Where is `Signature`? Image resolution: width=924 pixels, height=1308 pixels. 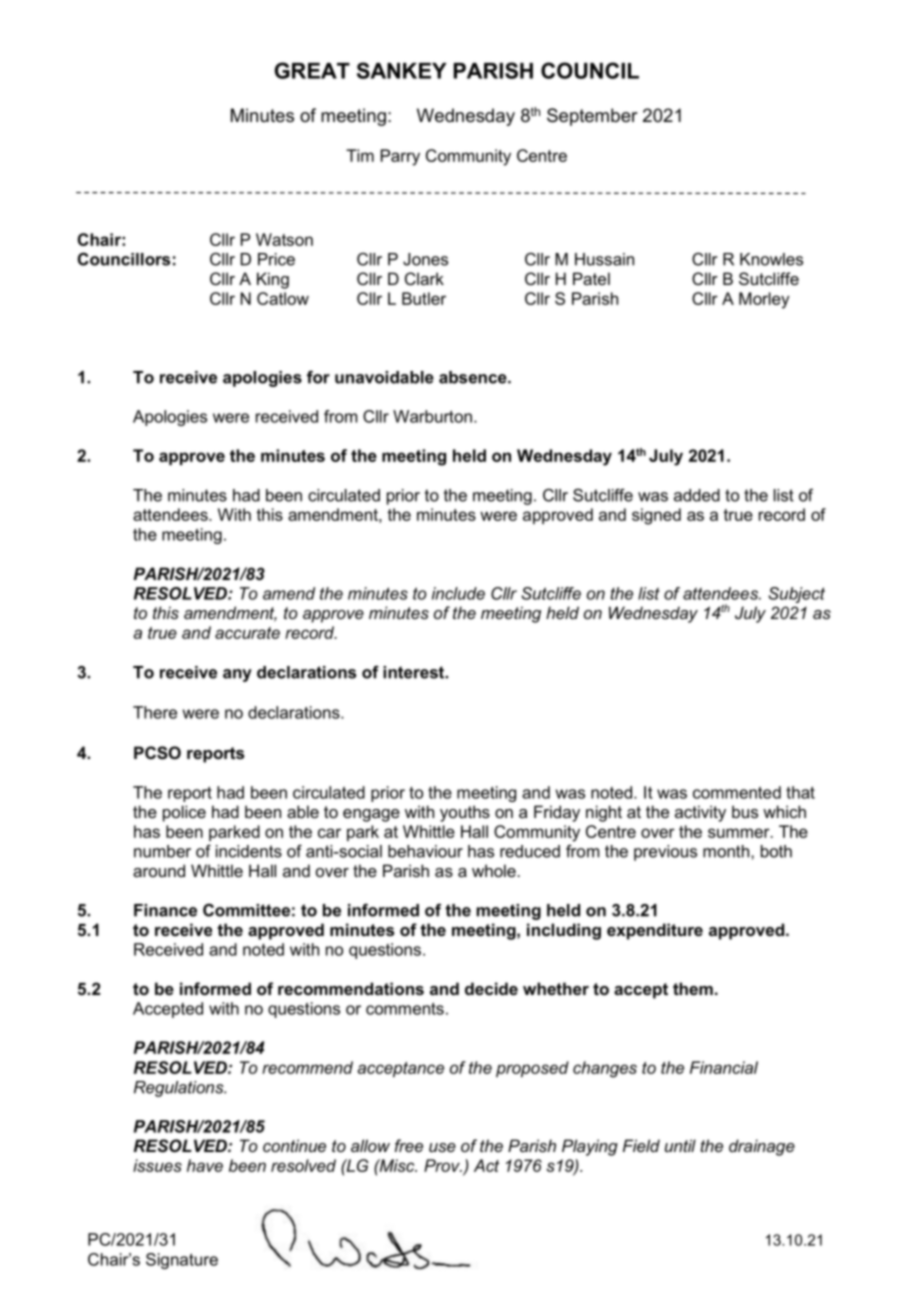
Signature is located at coordinates (182, 1261).
